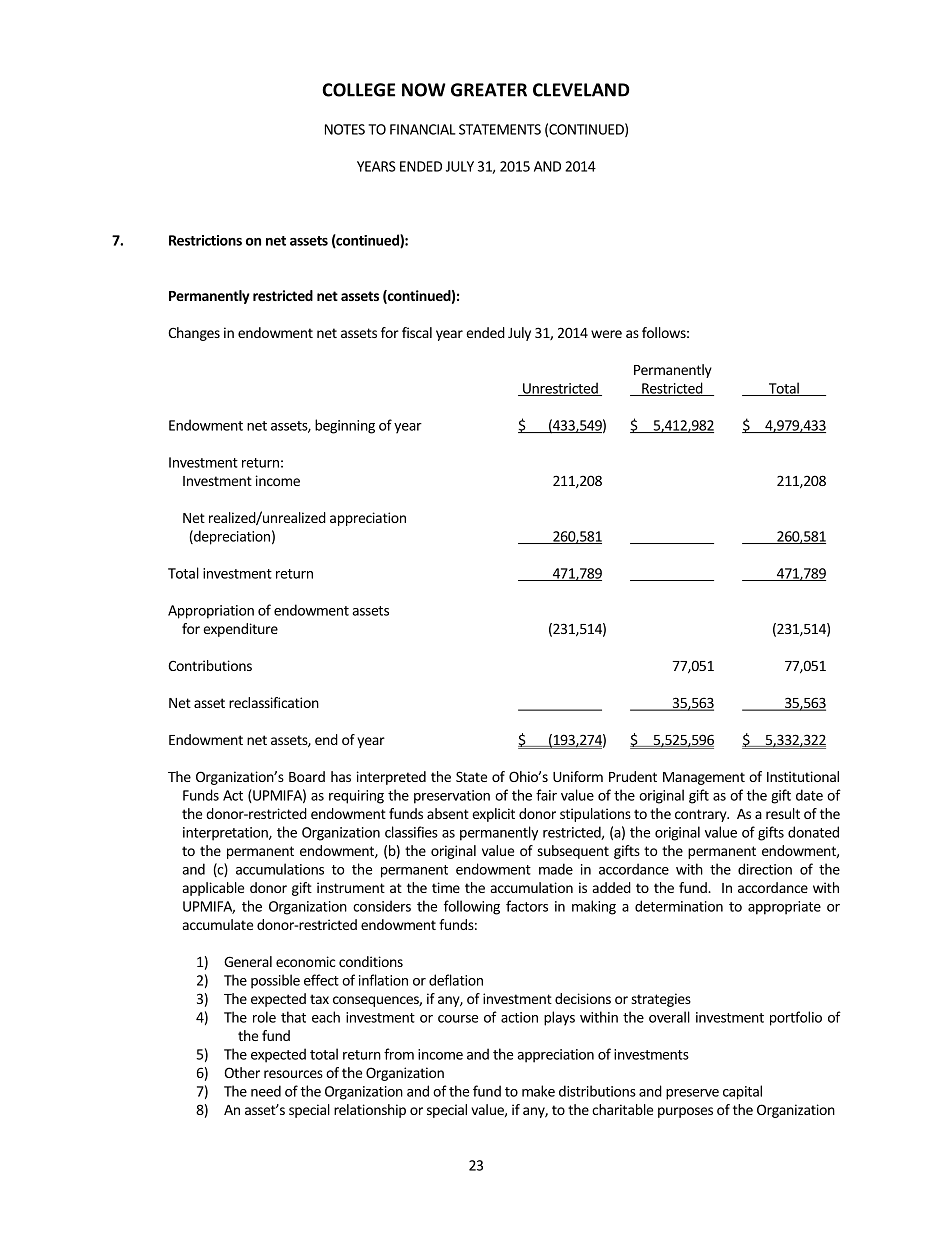 This screenshot has height=1233, width=952. What do you see at coordinates (742, 1092) in the screenshot?
I see `capital` at bounding box center [742, 1092].
